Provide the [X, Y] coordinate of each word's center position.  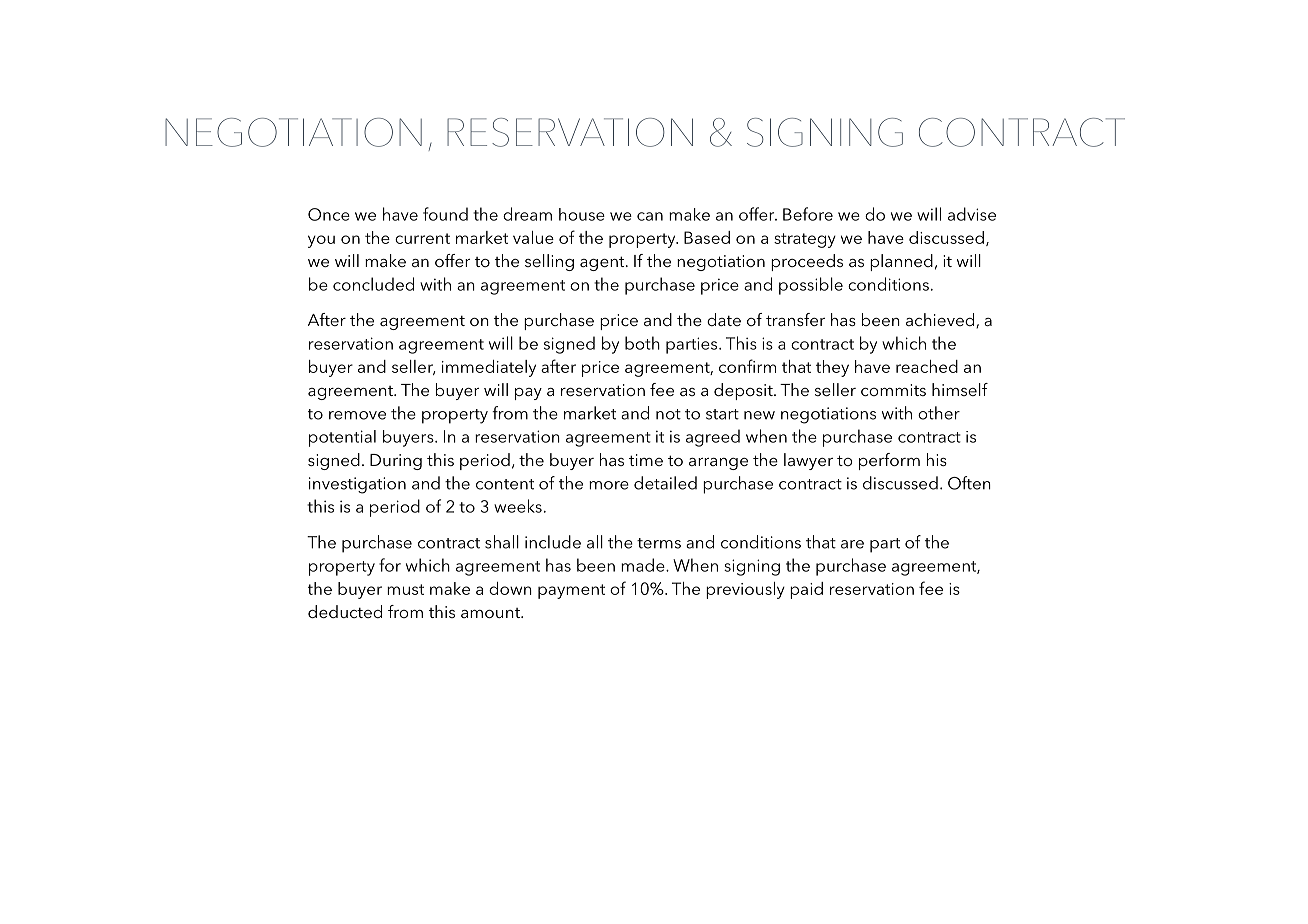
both [642, 343]
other [939, 413]
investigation [357, 485]
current [422, 238]
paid [806, 590]
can [650, 216]
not [668, 414]
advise [972, 214]
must [405, 589]
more [609, 485]
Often [969, 483]
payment [571, 591]
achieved [941, 320]
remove [357, 415]
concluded [373, 284]
